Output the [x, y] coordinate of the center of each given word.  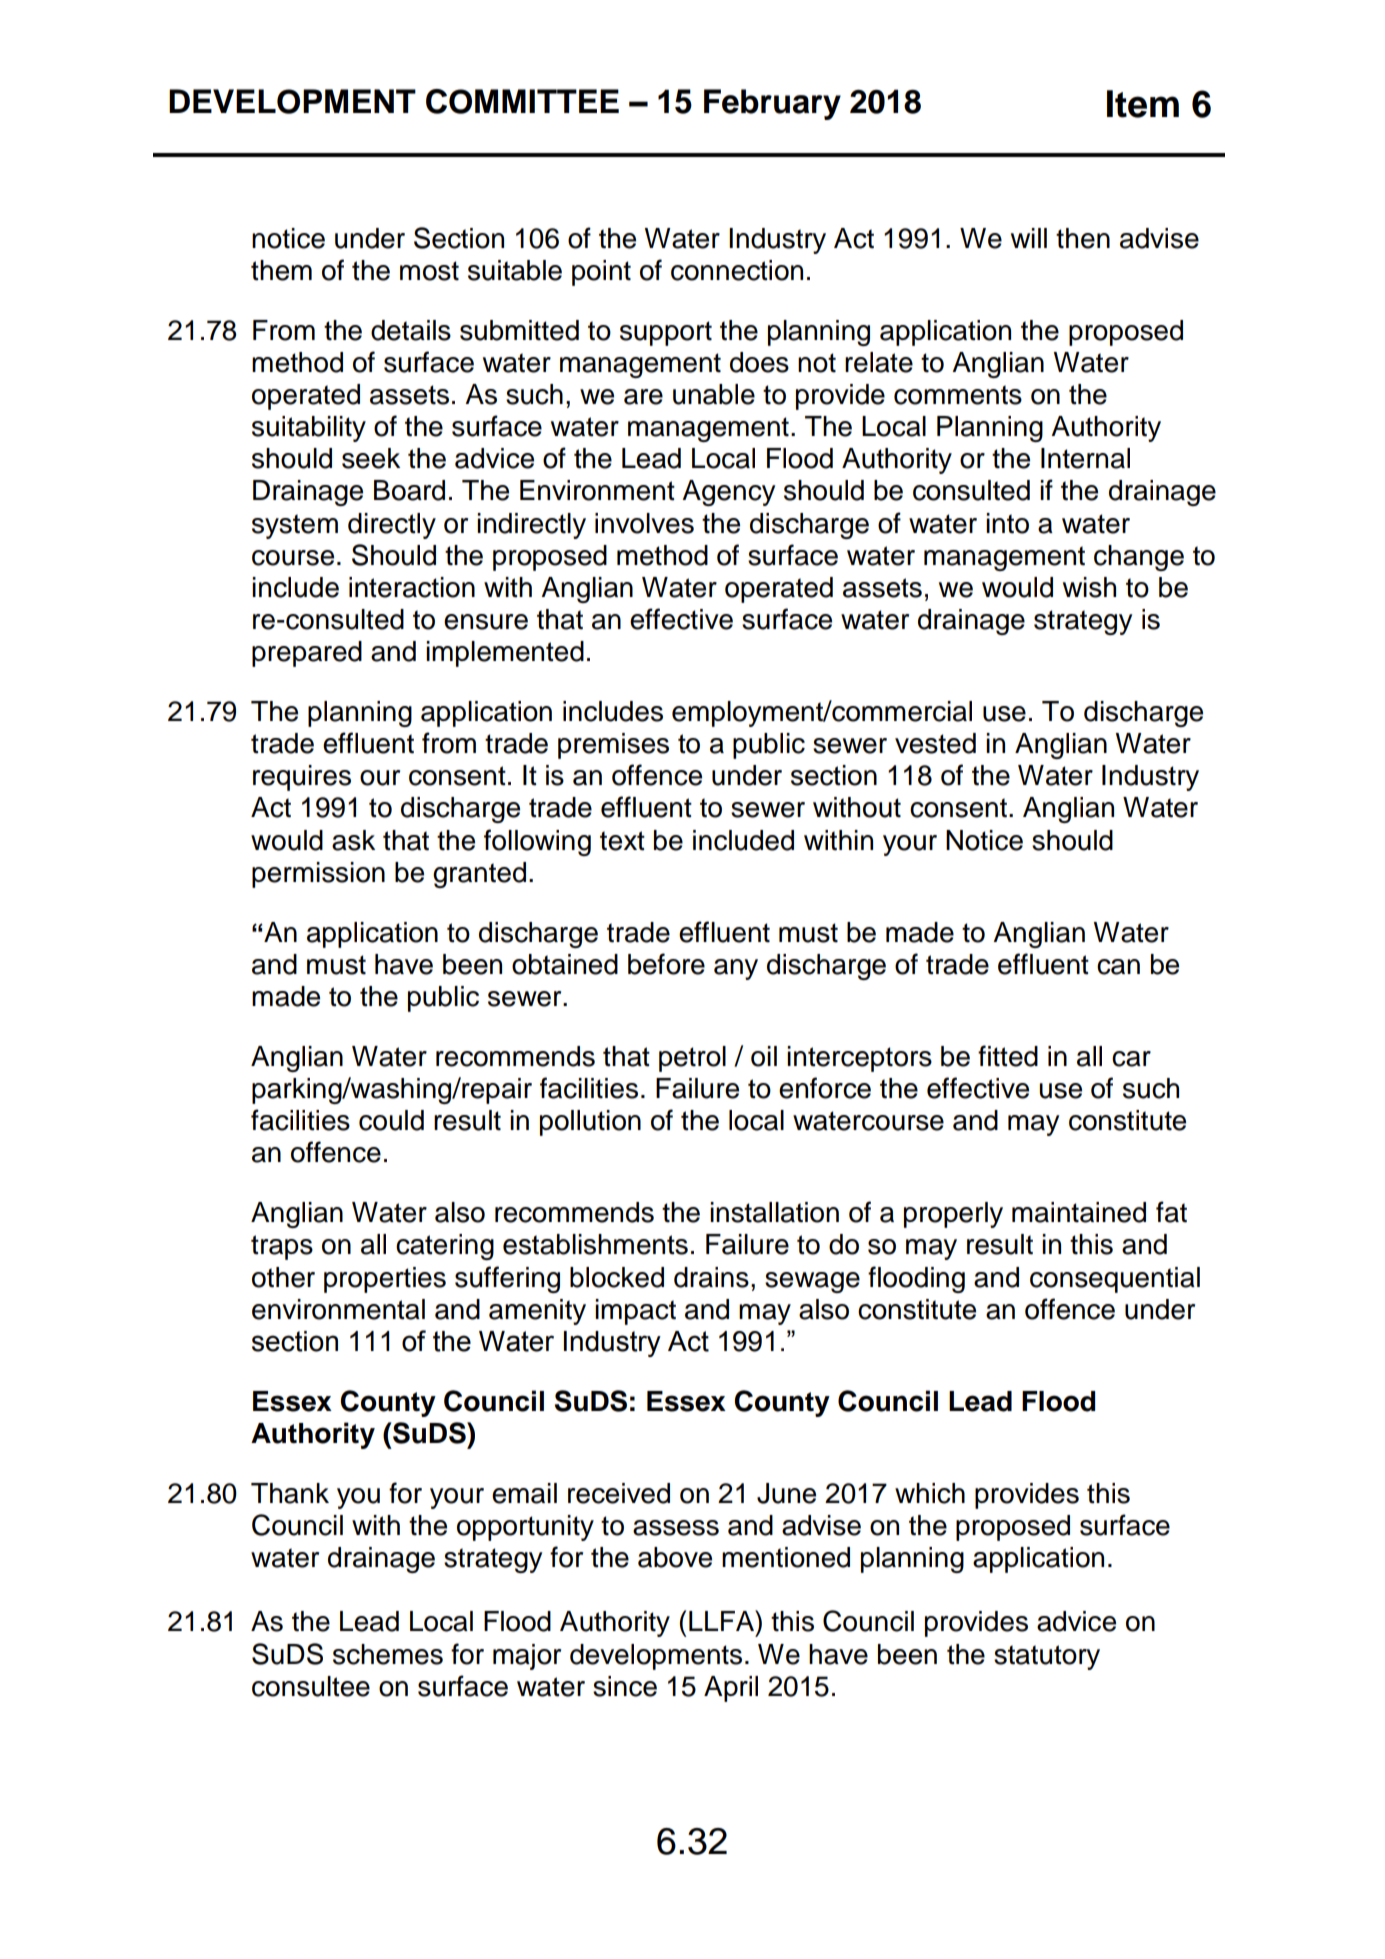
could [391, 1120]
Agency [728, 493]
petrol [692, 1059]
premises [613, 746]
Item [1143, 104]
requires [302, 778]
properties [385, 1280]
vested [935, 743]
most [429, 271]
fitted [1008, 1056]
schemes [388, 1654]
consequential [1115, 1280]
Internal [1085, 458]
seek [371, 458]
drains [711, 1277]
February [772, 104]
